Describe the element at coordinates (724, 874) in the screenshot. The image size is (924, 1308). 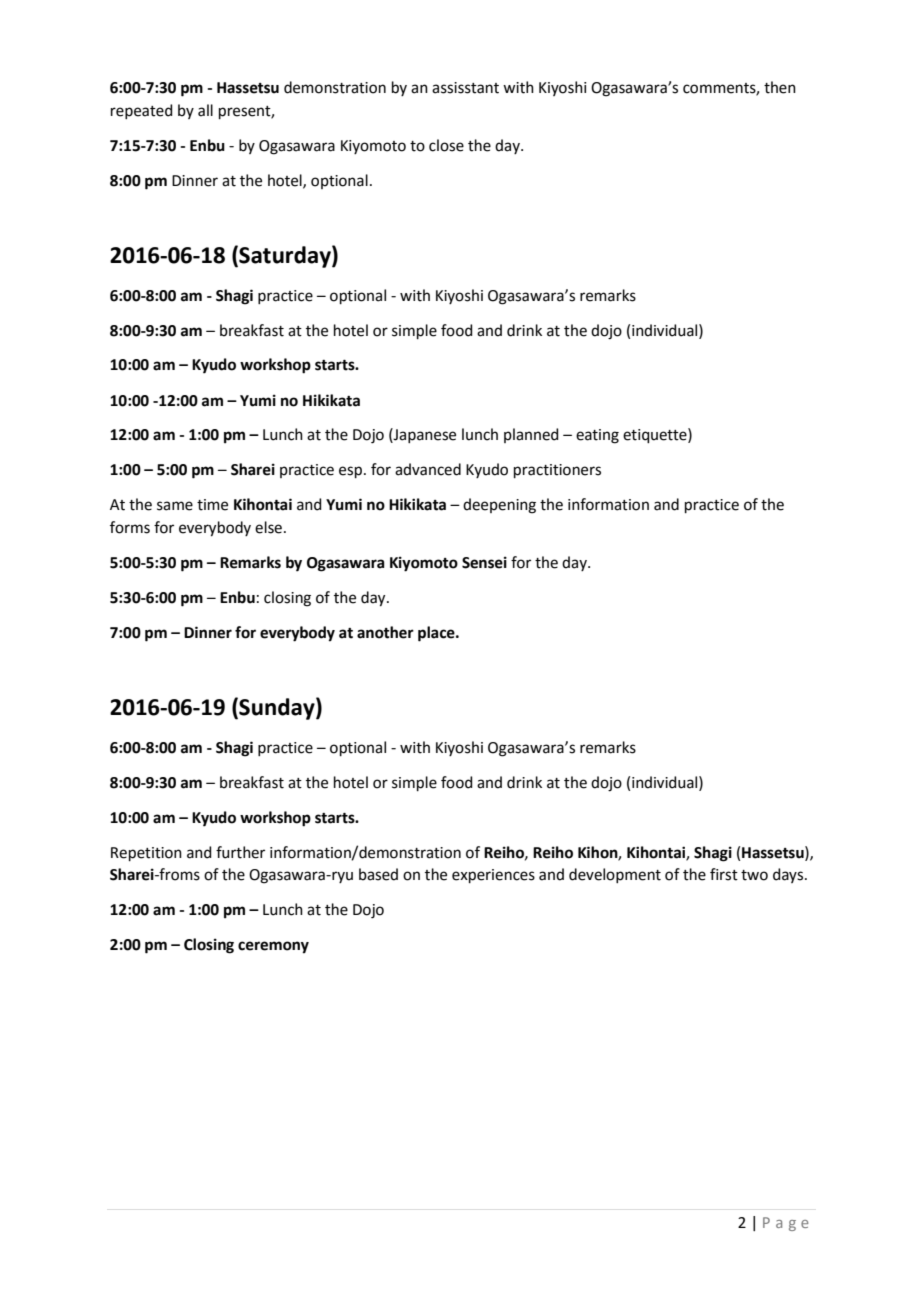
I see `first` at that location.
